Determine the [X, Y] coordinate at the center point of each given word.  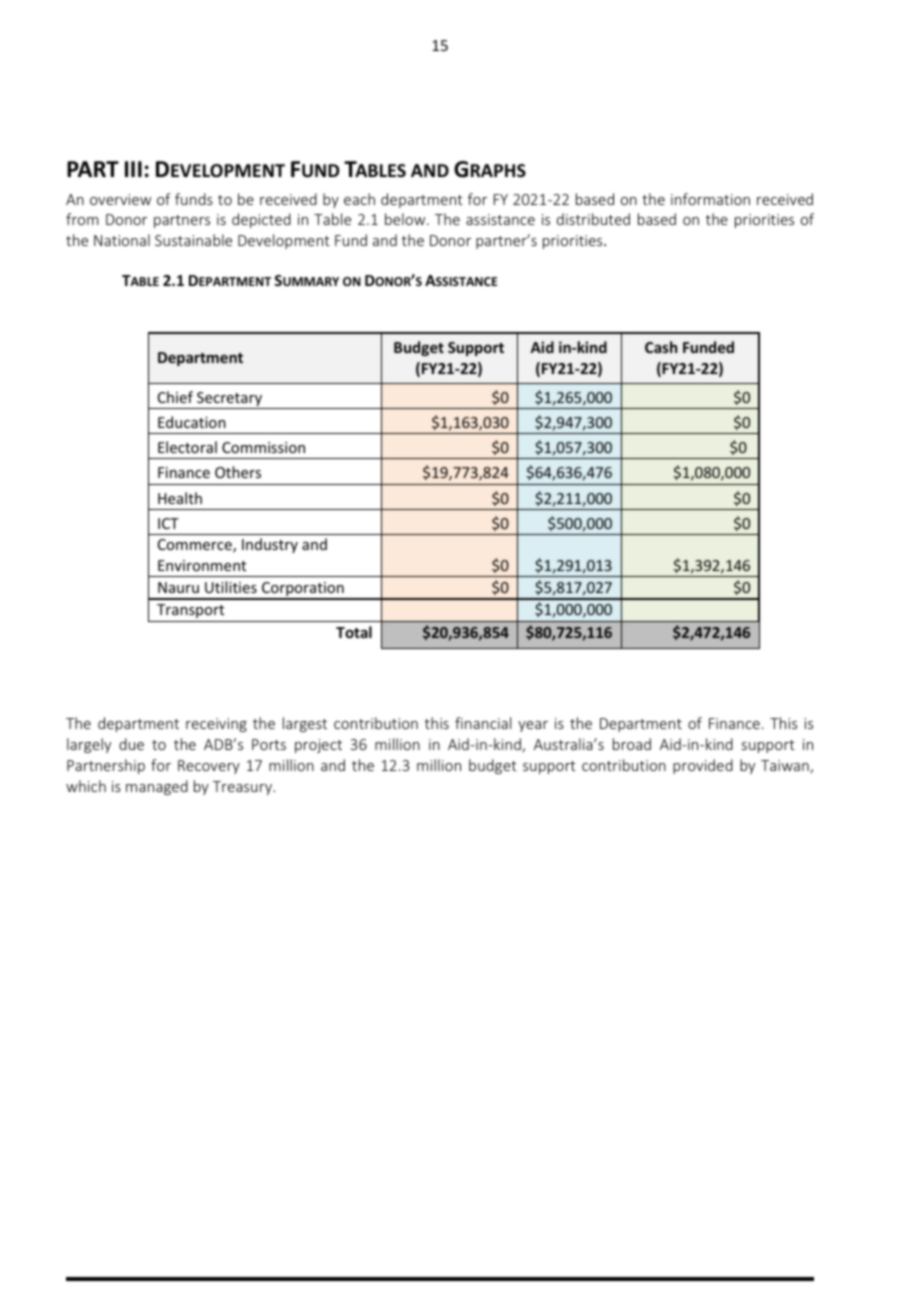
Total [354, 632]
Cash [661, 347]
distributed [593, 219]
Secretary [230, 400]
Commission [263, 447]
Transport [190, 611]
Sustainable [193, 240]
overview [120, 199]
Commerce [196, 546]
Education [192, 422]
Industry [270, 545]
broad [632, 744]
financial [483, 723]
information [710, 199]
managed [157, 787]
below [406, 219]
